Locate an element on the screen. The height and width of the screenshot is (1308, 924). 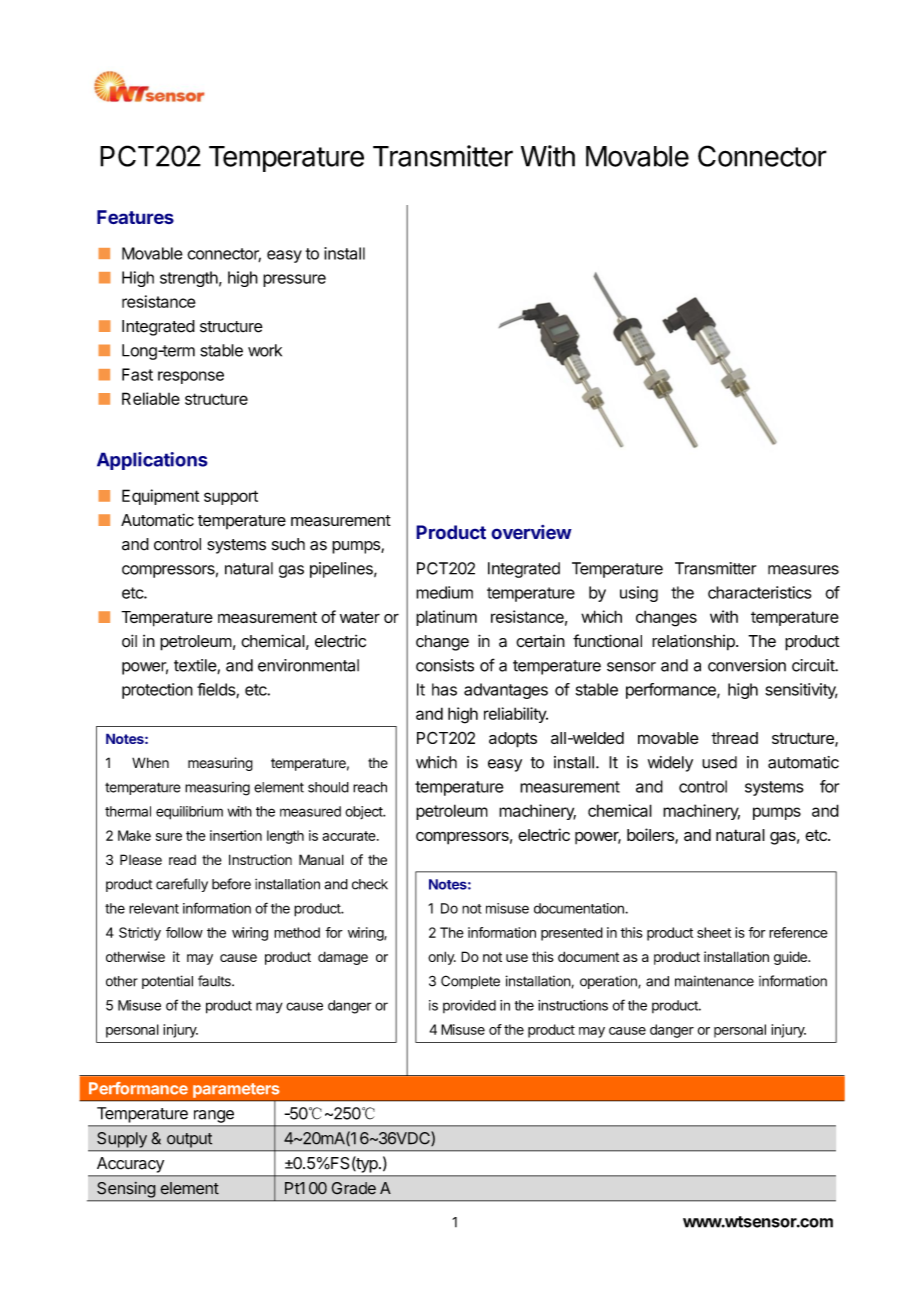
maintenance is located at coordinates (714, 981).
